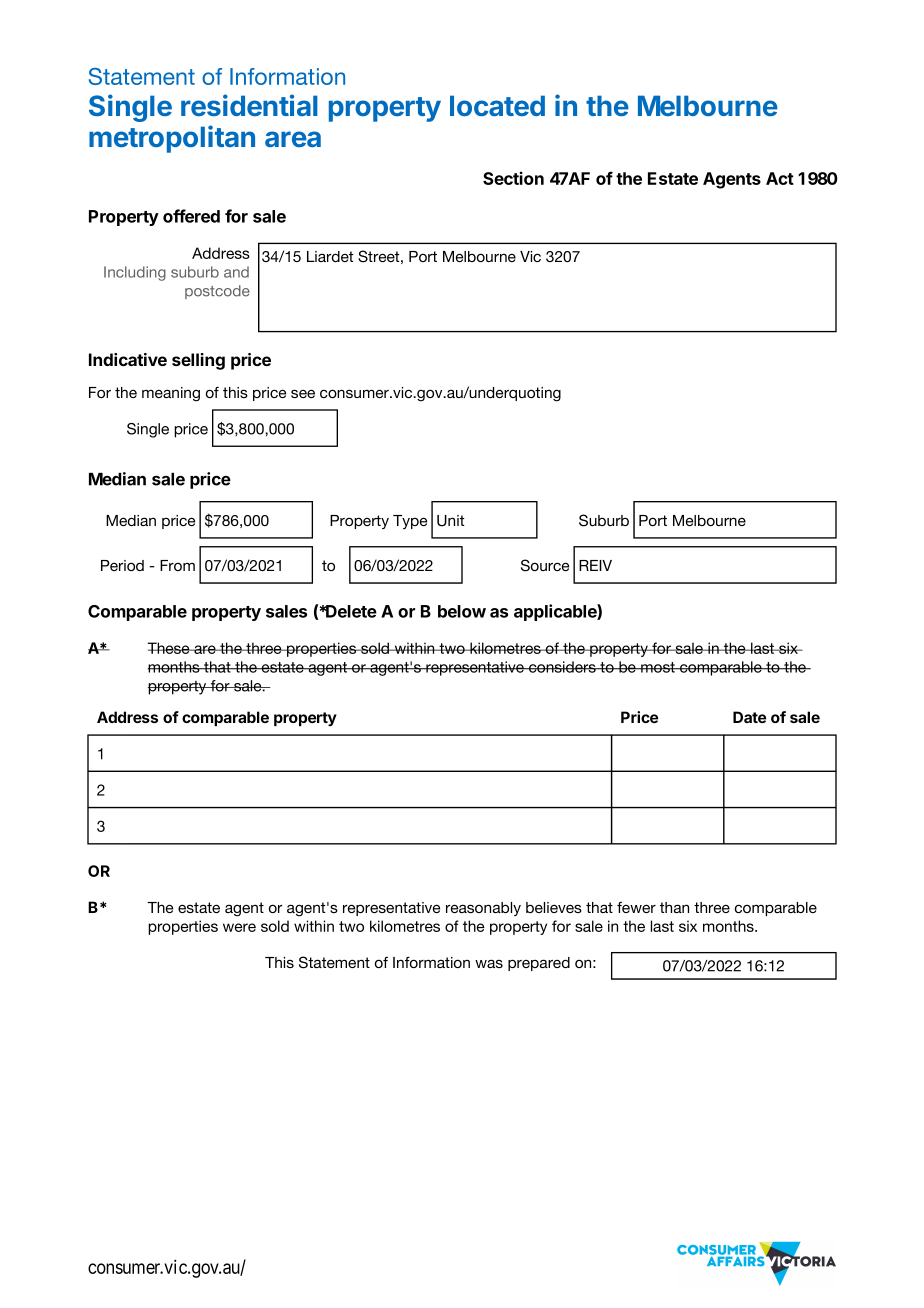 This image has height=1308, width=924. What do you see at coordinates (489, 963) in the image?
I see `was` at bounding box center [489, 963].
